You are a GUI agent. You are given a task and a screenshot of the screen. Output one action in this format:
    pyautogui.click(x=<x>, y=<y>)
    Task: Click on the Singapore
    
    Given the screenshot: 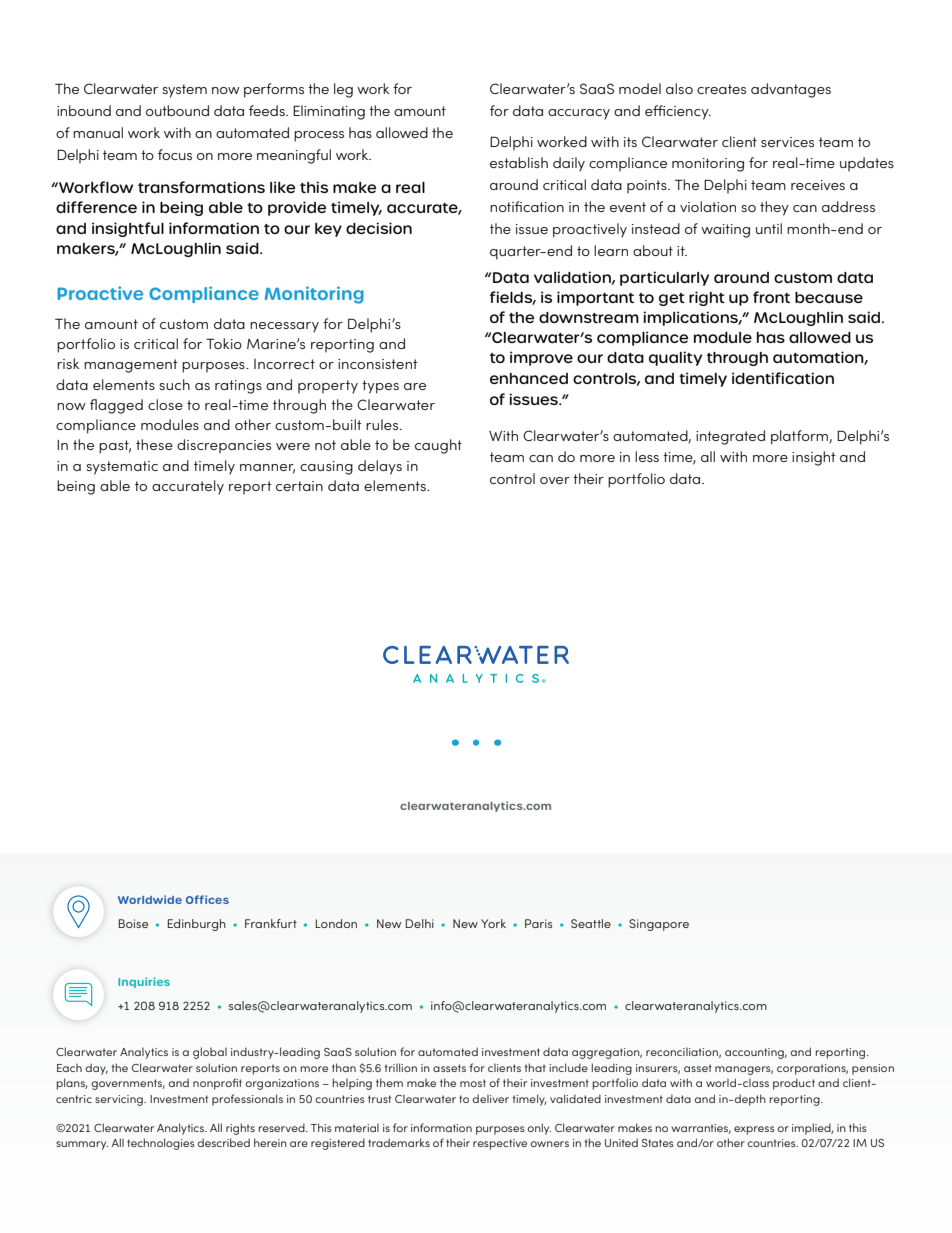 What is the action you would take?
    pyautogui.click(x=659, y=925)
